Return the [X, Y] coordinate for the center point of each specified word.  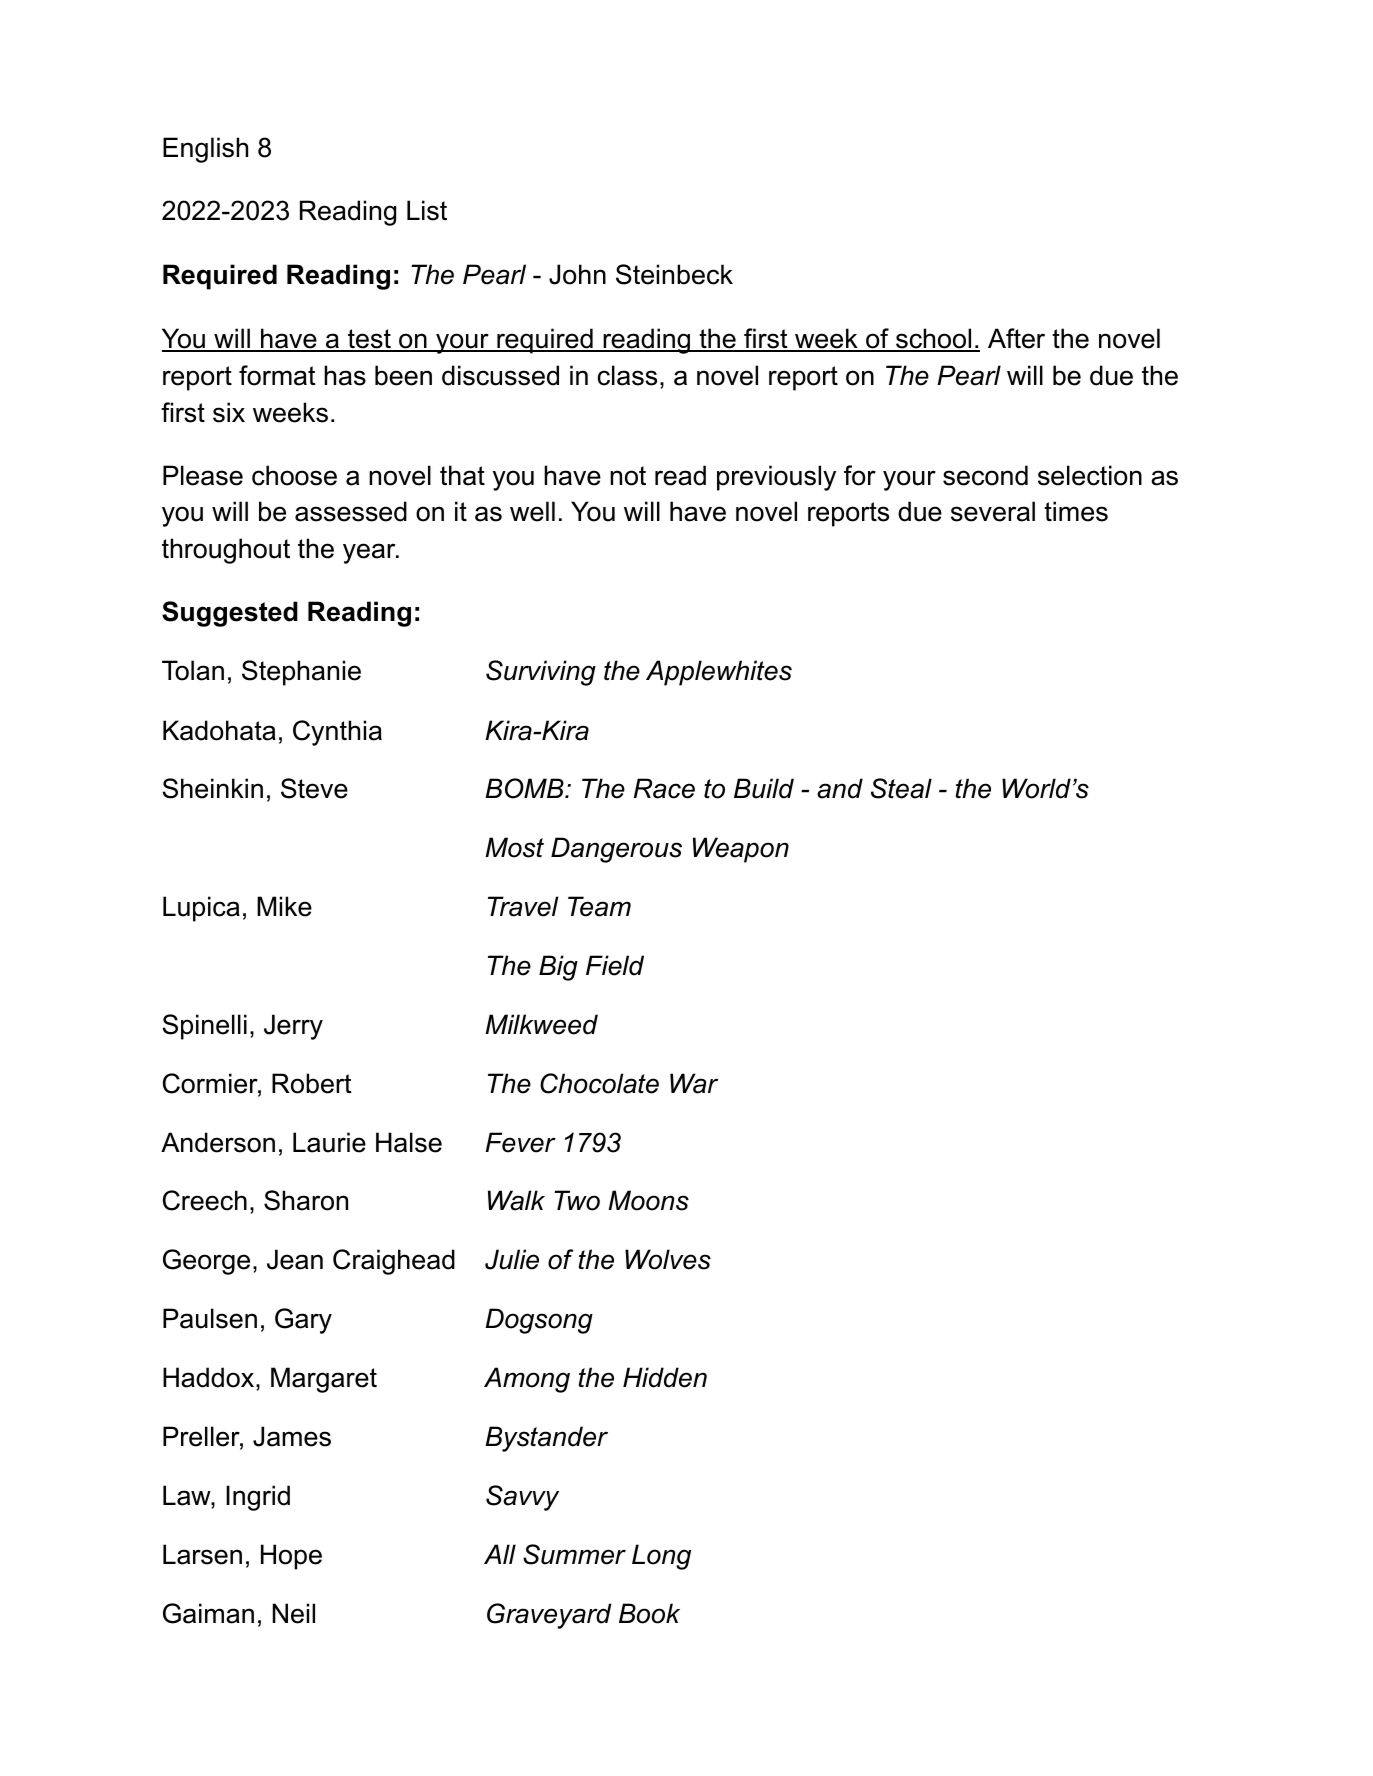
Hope [291, 1557]
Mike [284, 906]
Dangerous [616, 850]
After [1016, 338]
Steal [901, 788]
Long [661, 1557]
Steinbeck [674, 274]
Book [649, 1613]
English [205, 150]
